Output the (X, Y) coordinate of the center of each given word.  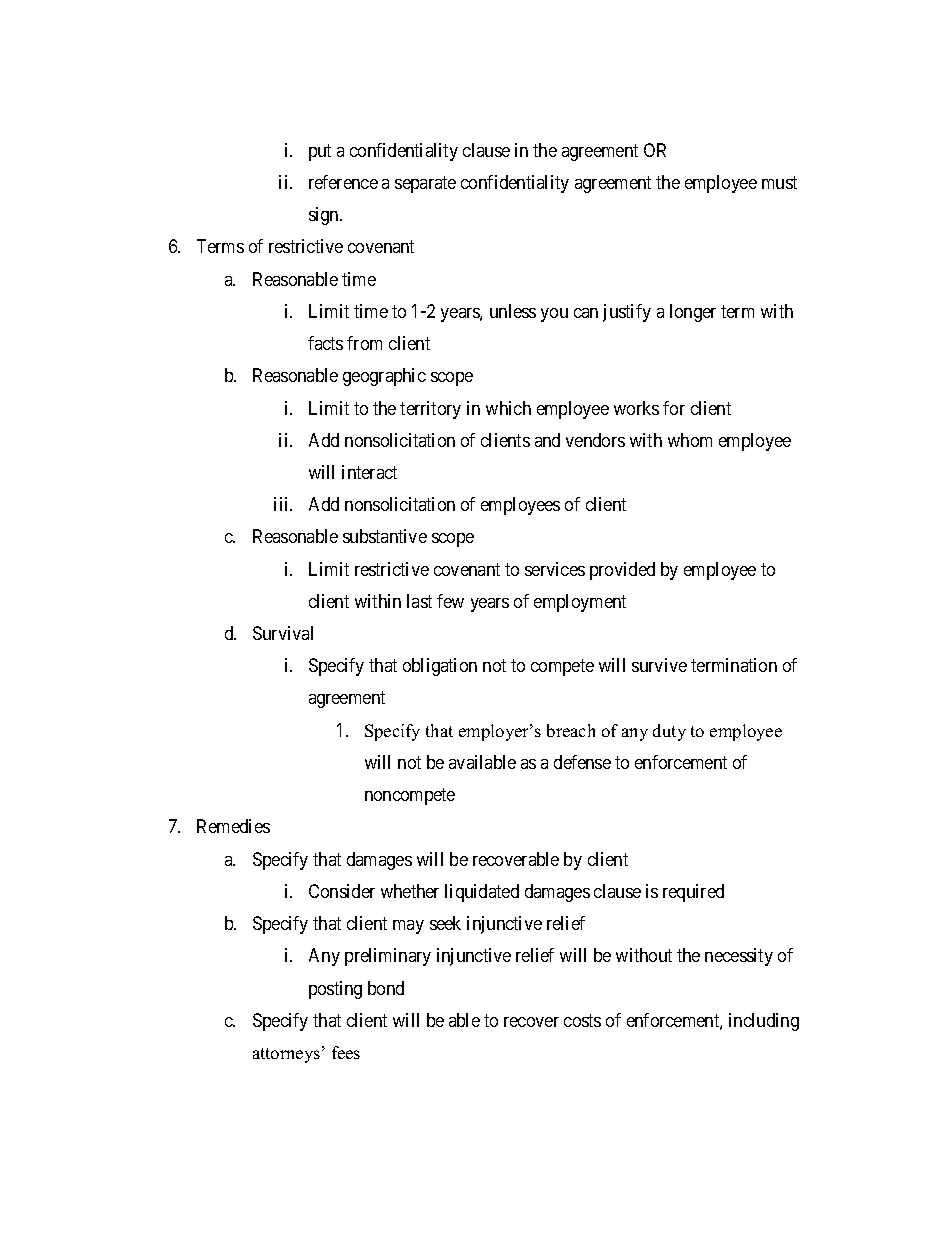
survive (659, 665)
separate (425, 184)
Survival (283, 633)
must (779, 182)
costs (582, 1020)
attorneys (286, 1055)
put (320, 152)
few (450, 601)
